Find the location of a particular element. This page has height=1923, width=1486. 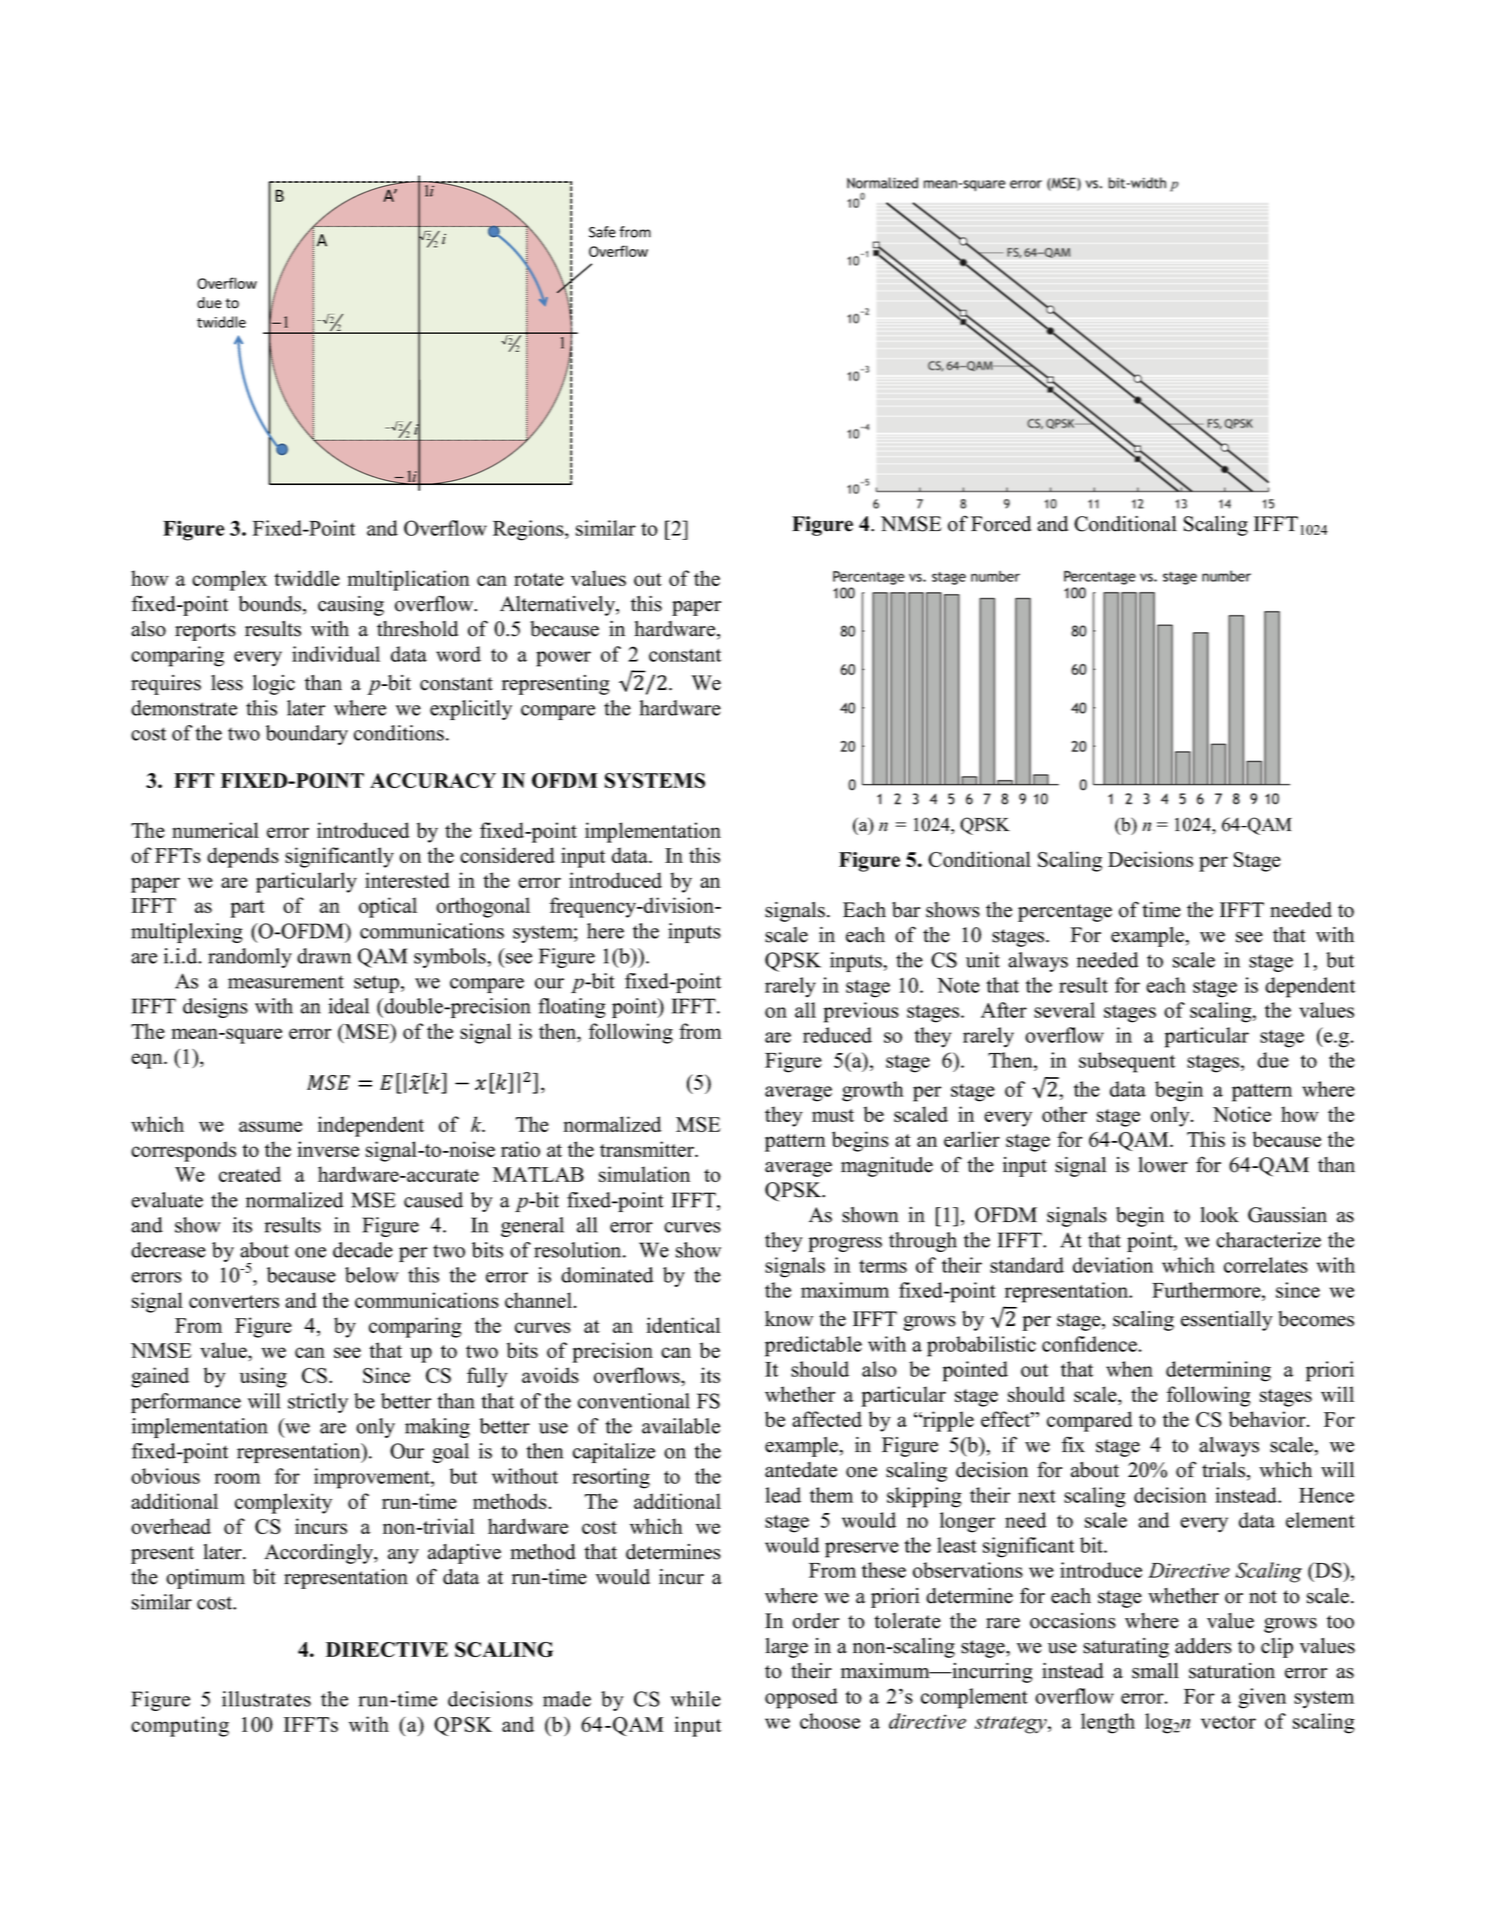

Forced is located at coordinates (1001, 524).
